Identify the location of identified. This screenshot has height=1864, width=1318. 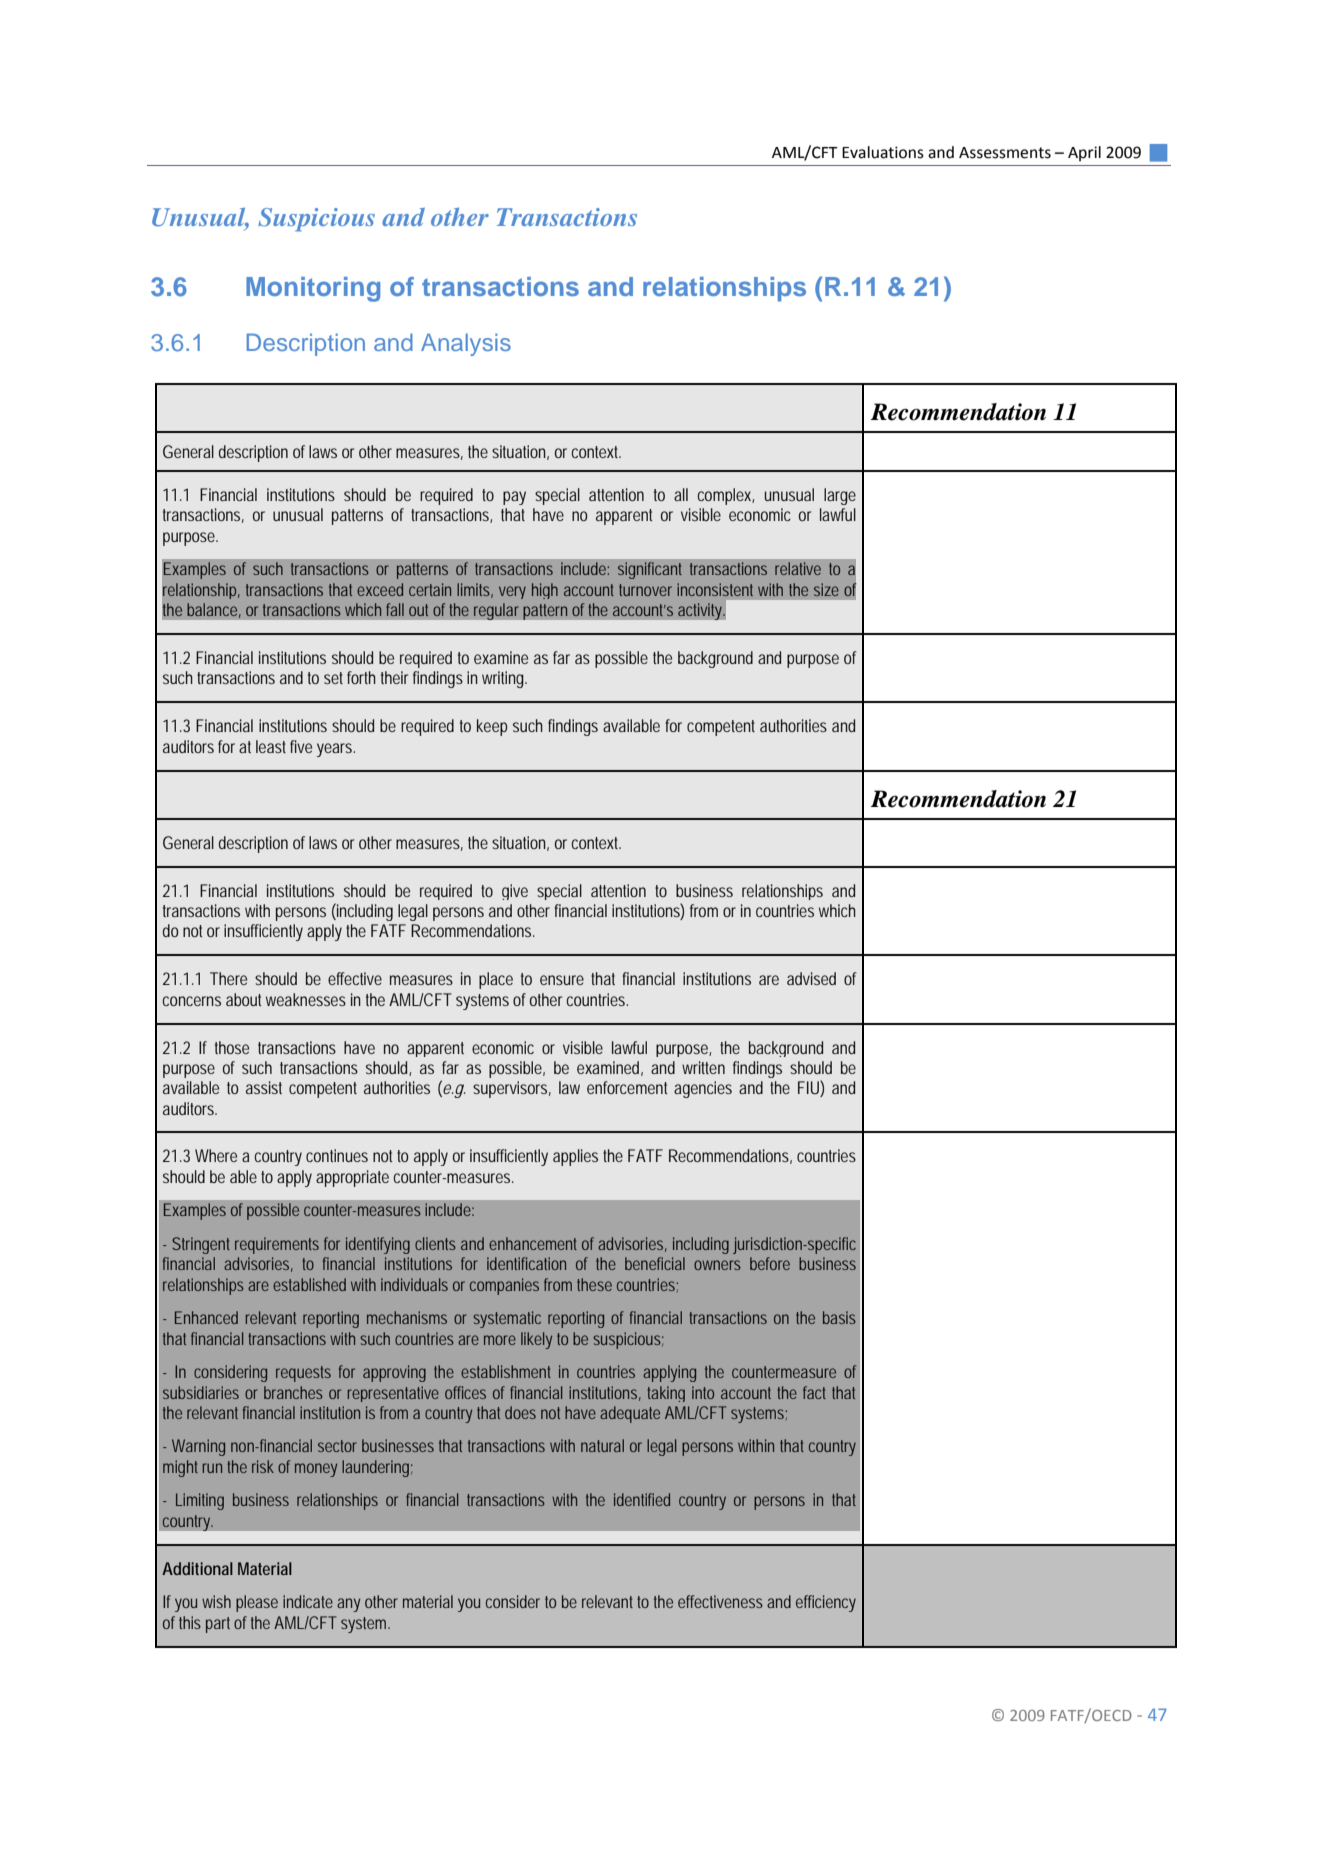
(642, 1499).
